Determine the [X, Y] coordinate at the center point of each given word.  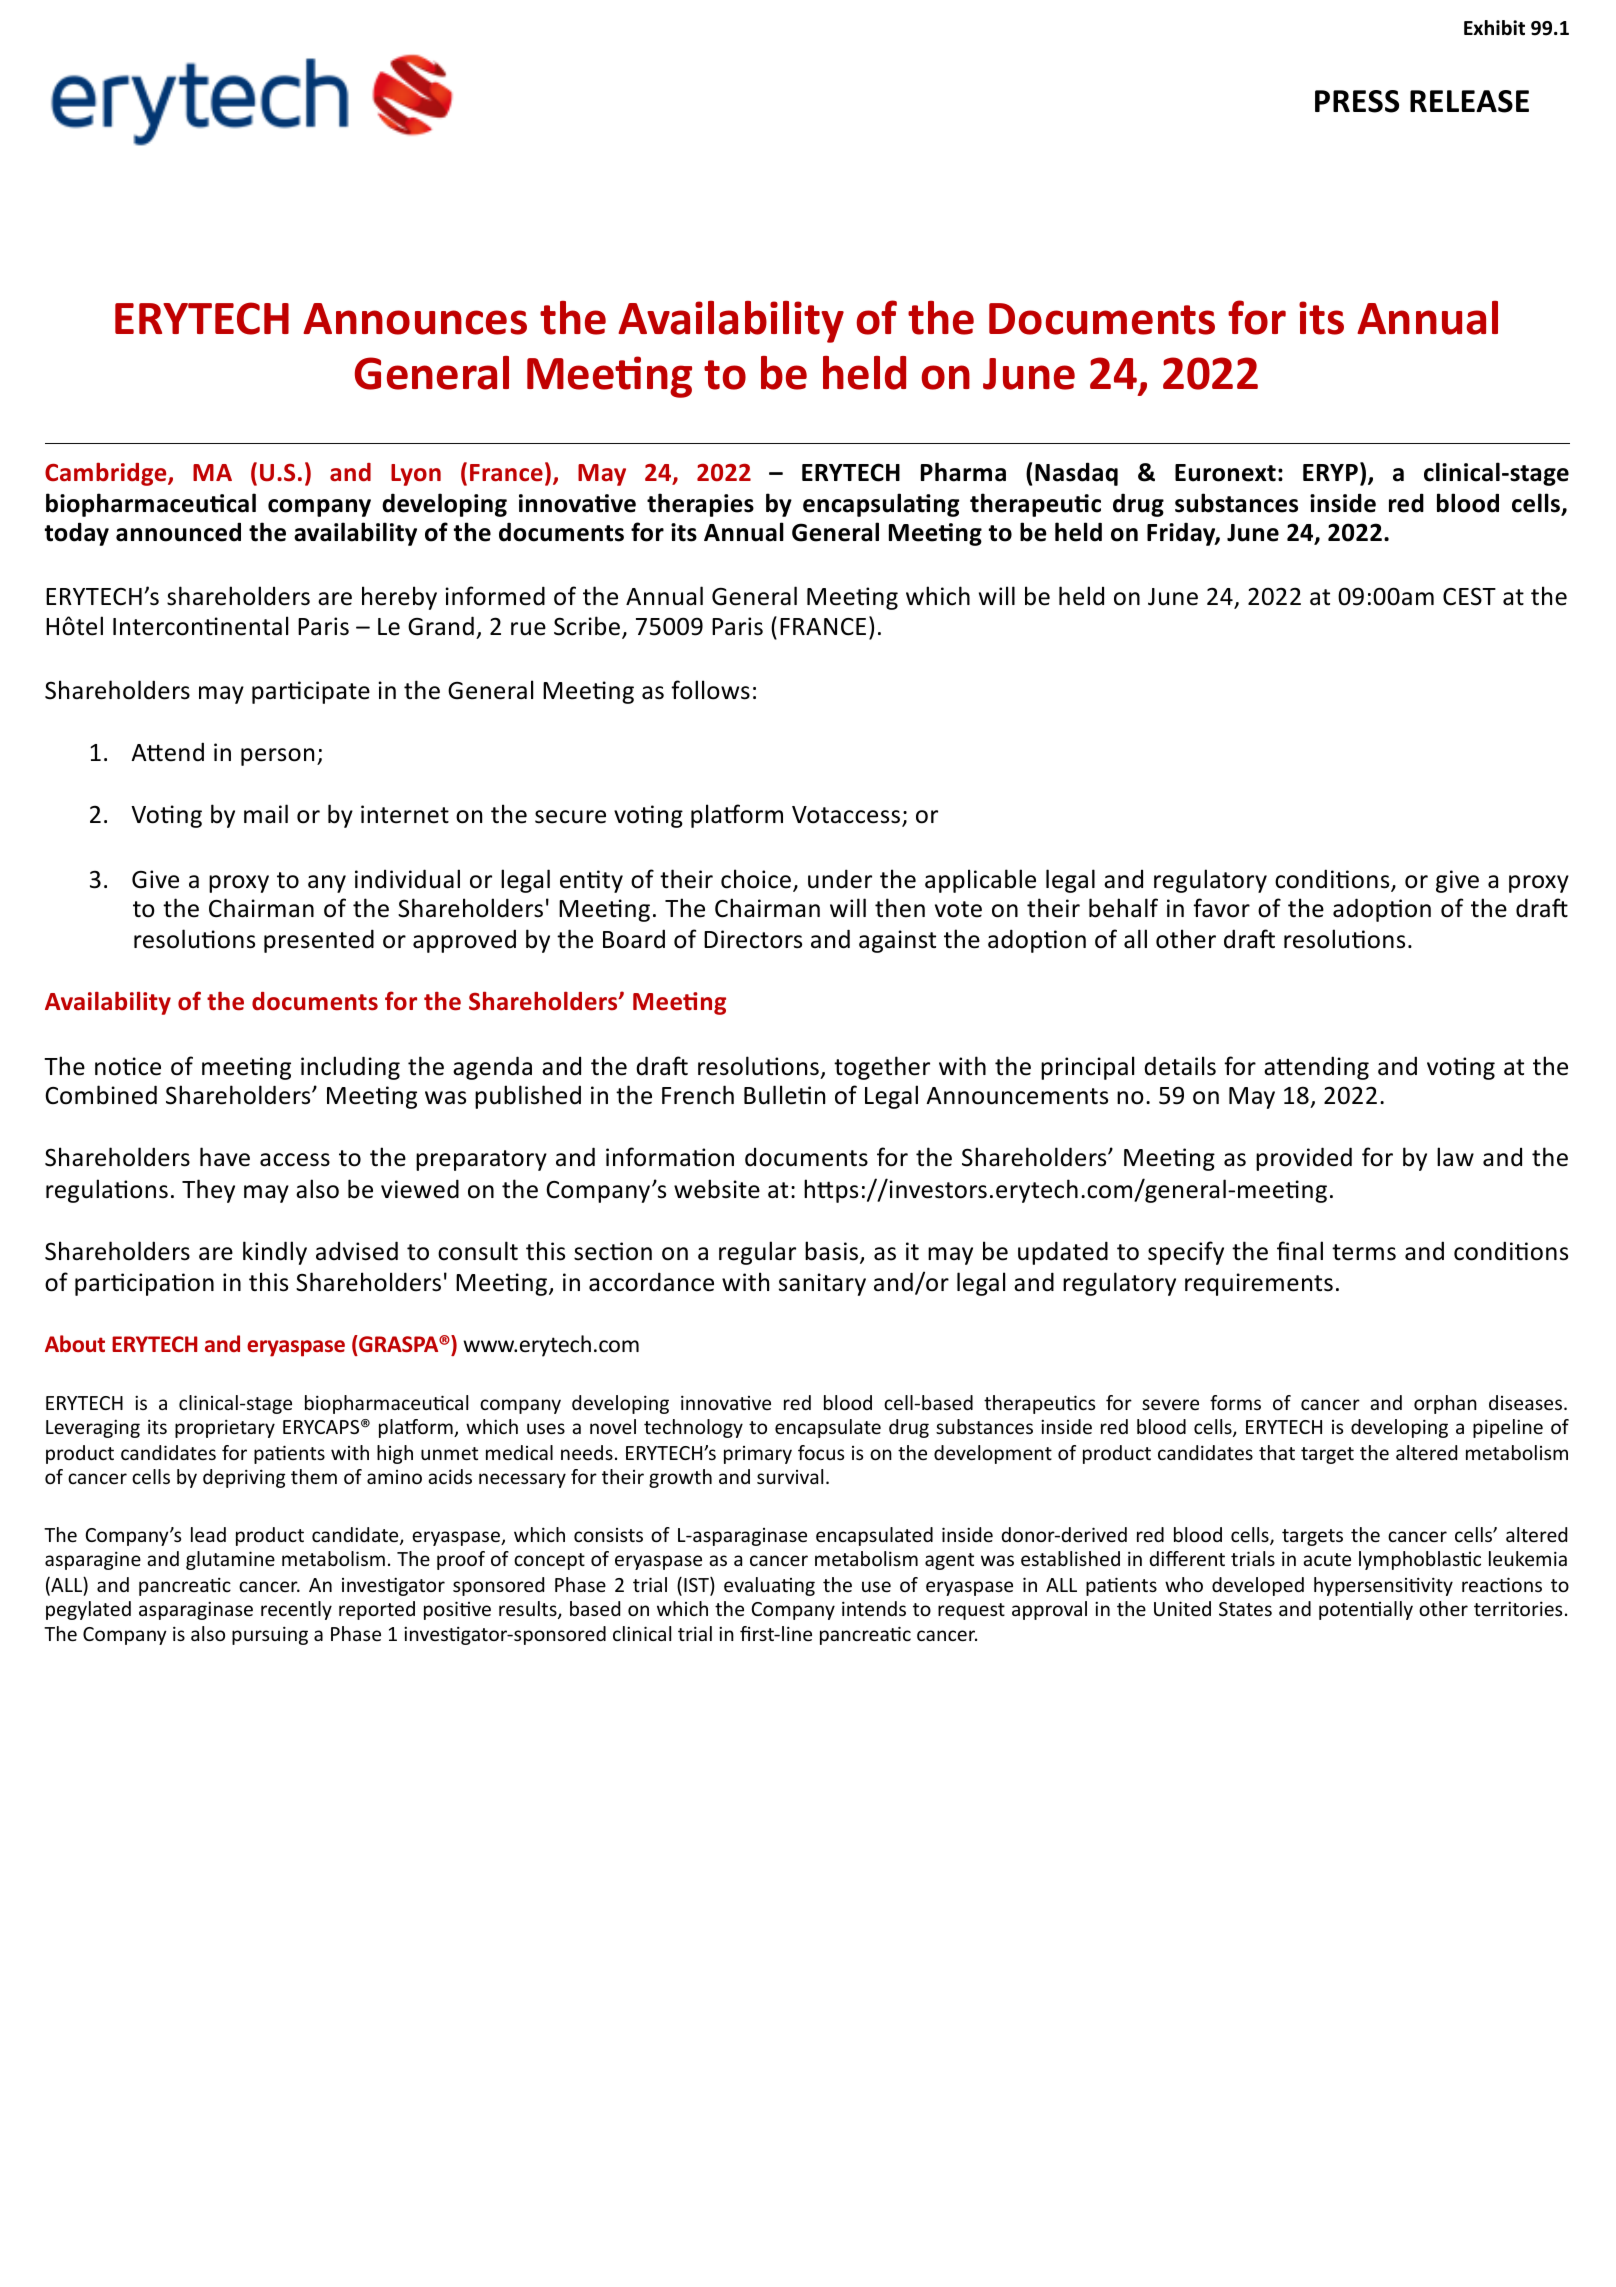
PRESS [1357, 101]
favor [1221, 908]
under [840, 879]
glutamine [230, 1560]
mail [266, 814]
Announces [415, 319]
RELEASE [1469, 101]
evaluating [769, 1586]
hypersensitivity [1383, 1586]
